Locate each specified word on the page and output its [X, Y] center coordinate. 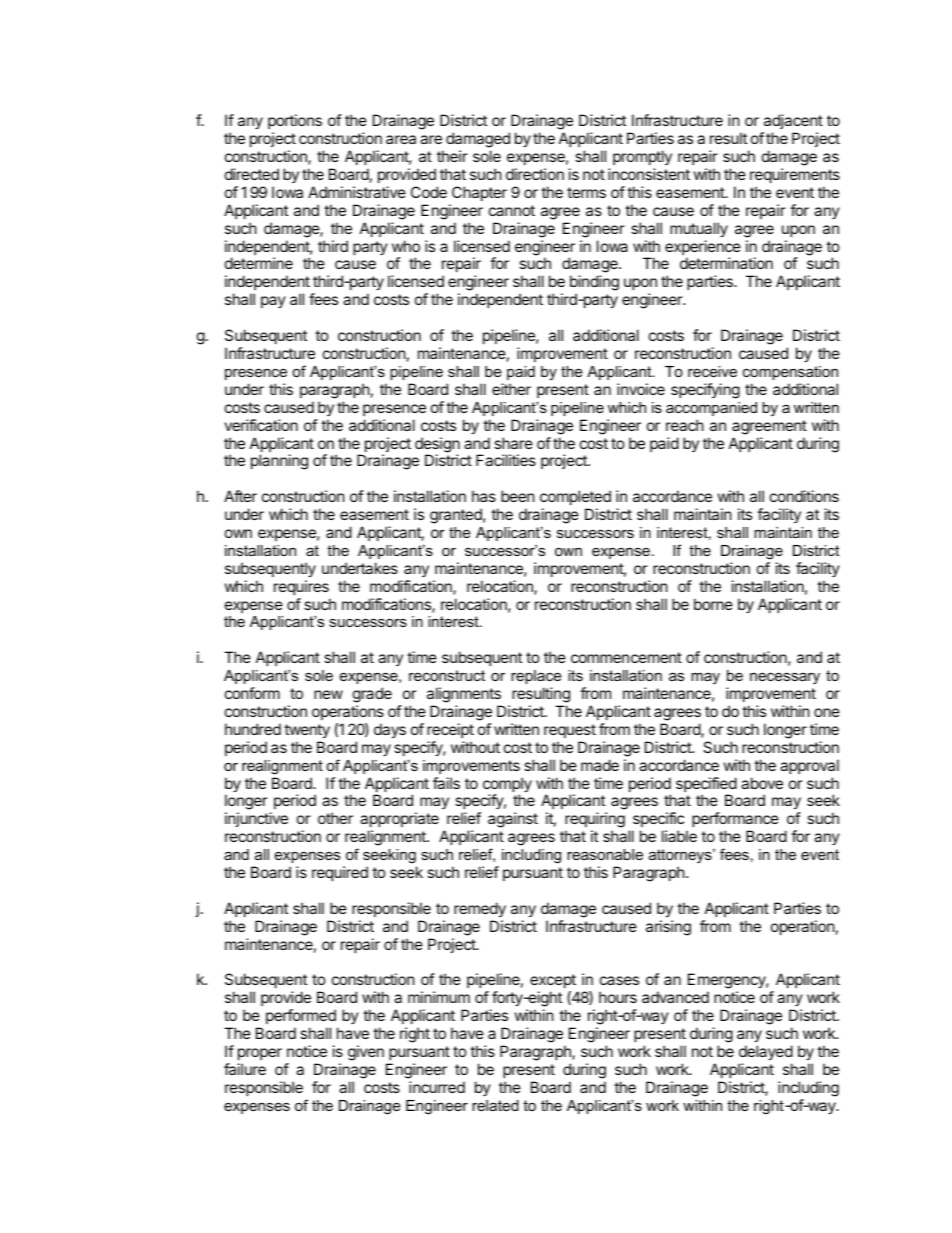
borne [713, 604]
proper [260, 1054]
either [511, 389]
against [513, 820]
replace [536, 677]
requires [301, 587]
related [495, 1105]
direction [535, 174]
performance [735, 821]
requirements [795, 175]
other [335, 818]
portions [295, 121]
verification [261, 425]
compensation [790, 373]
